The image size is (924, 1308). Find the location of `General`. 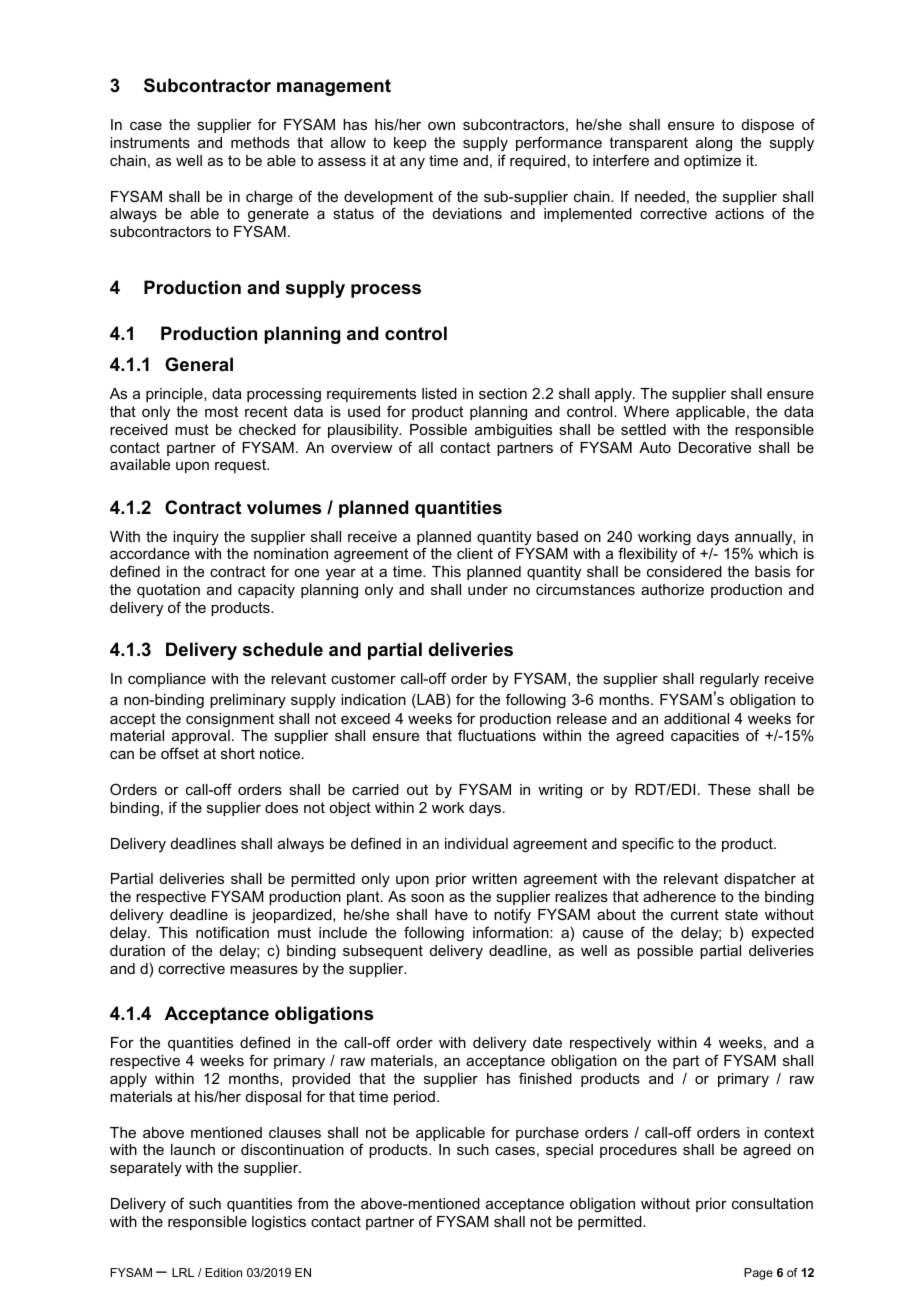

General is located at coordinates (199, 364).
